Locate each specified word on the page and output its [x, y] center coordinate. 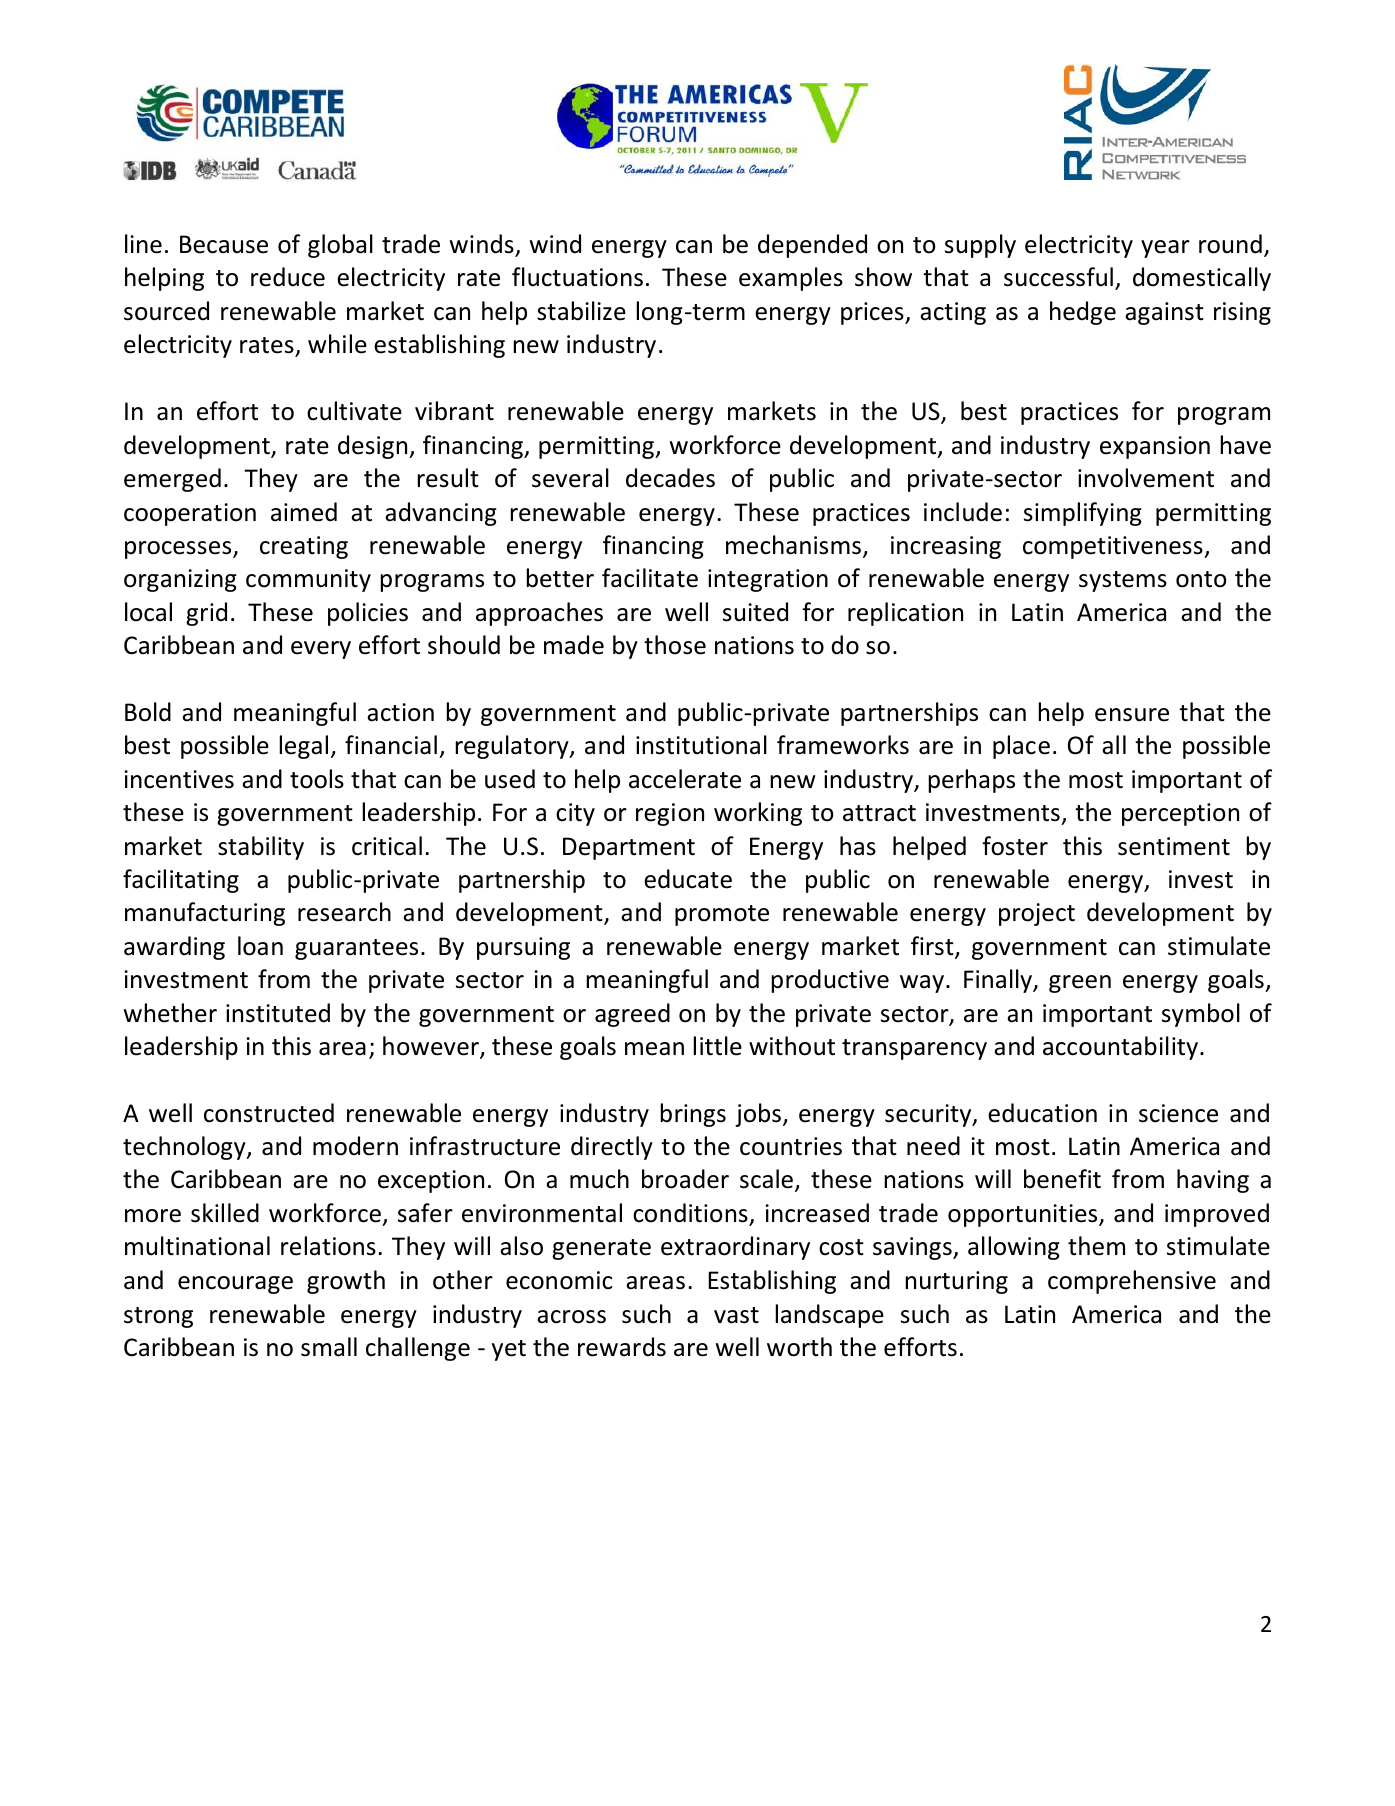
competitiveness [1114, 547]
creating [304, 547]
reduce [288, 277]
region [670, 814]
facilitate [650, 578]
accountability [1120, 1048]
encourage [235, 1285]
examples [791, 279]
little [717, 1046]
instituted [278, 1013]
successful [1058, 277]
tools [317, 779]
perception [1180, 814]
